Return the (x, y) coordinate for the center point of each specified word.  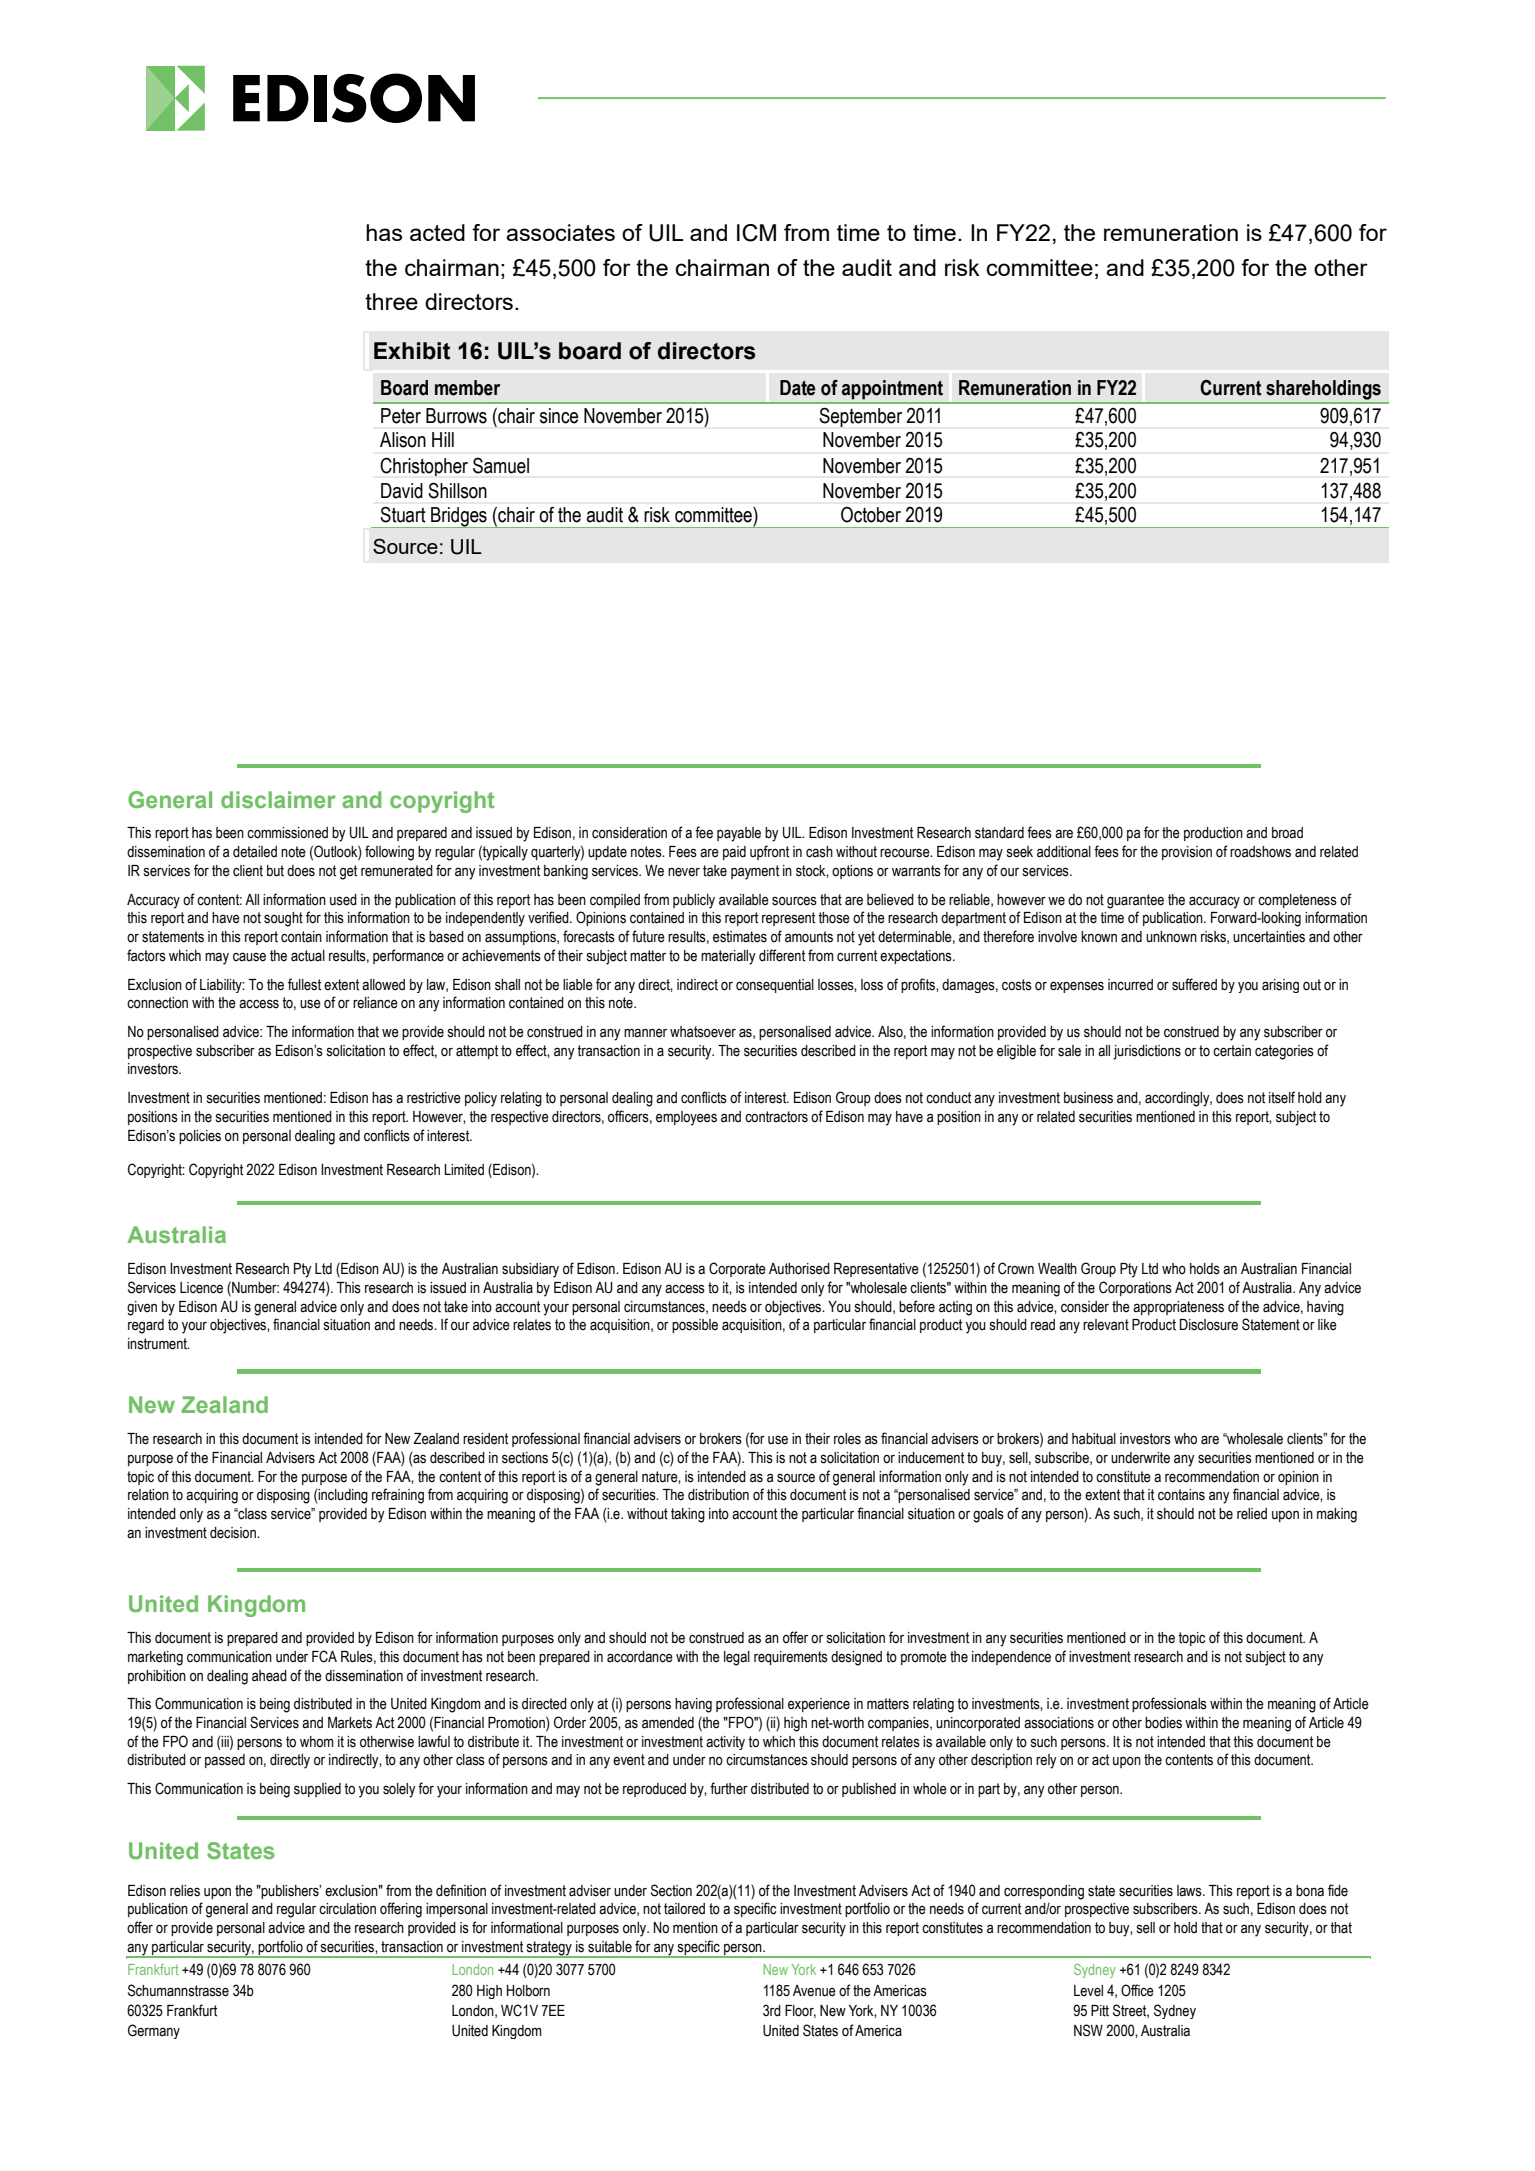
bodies (1163, 1723)
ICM (756, 233)
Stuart (403, 514)
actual (308, 956)
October (871, 515)
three (391, 301)
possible (695, 1326)
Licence (201, 1288)
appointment (892, 389)
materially (728, 957)
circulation (347, 1909)
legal (737, 1658)
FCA (324, 1656)
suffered (1194, 984)
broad (1287, 833)
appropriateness (1178, 1308)
